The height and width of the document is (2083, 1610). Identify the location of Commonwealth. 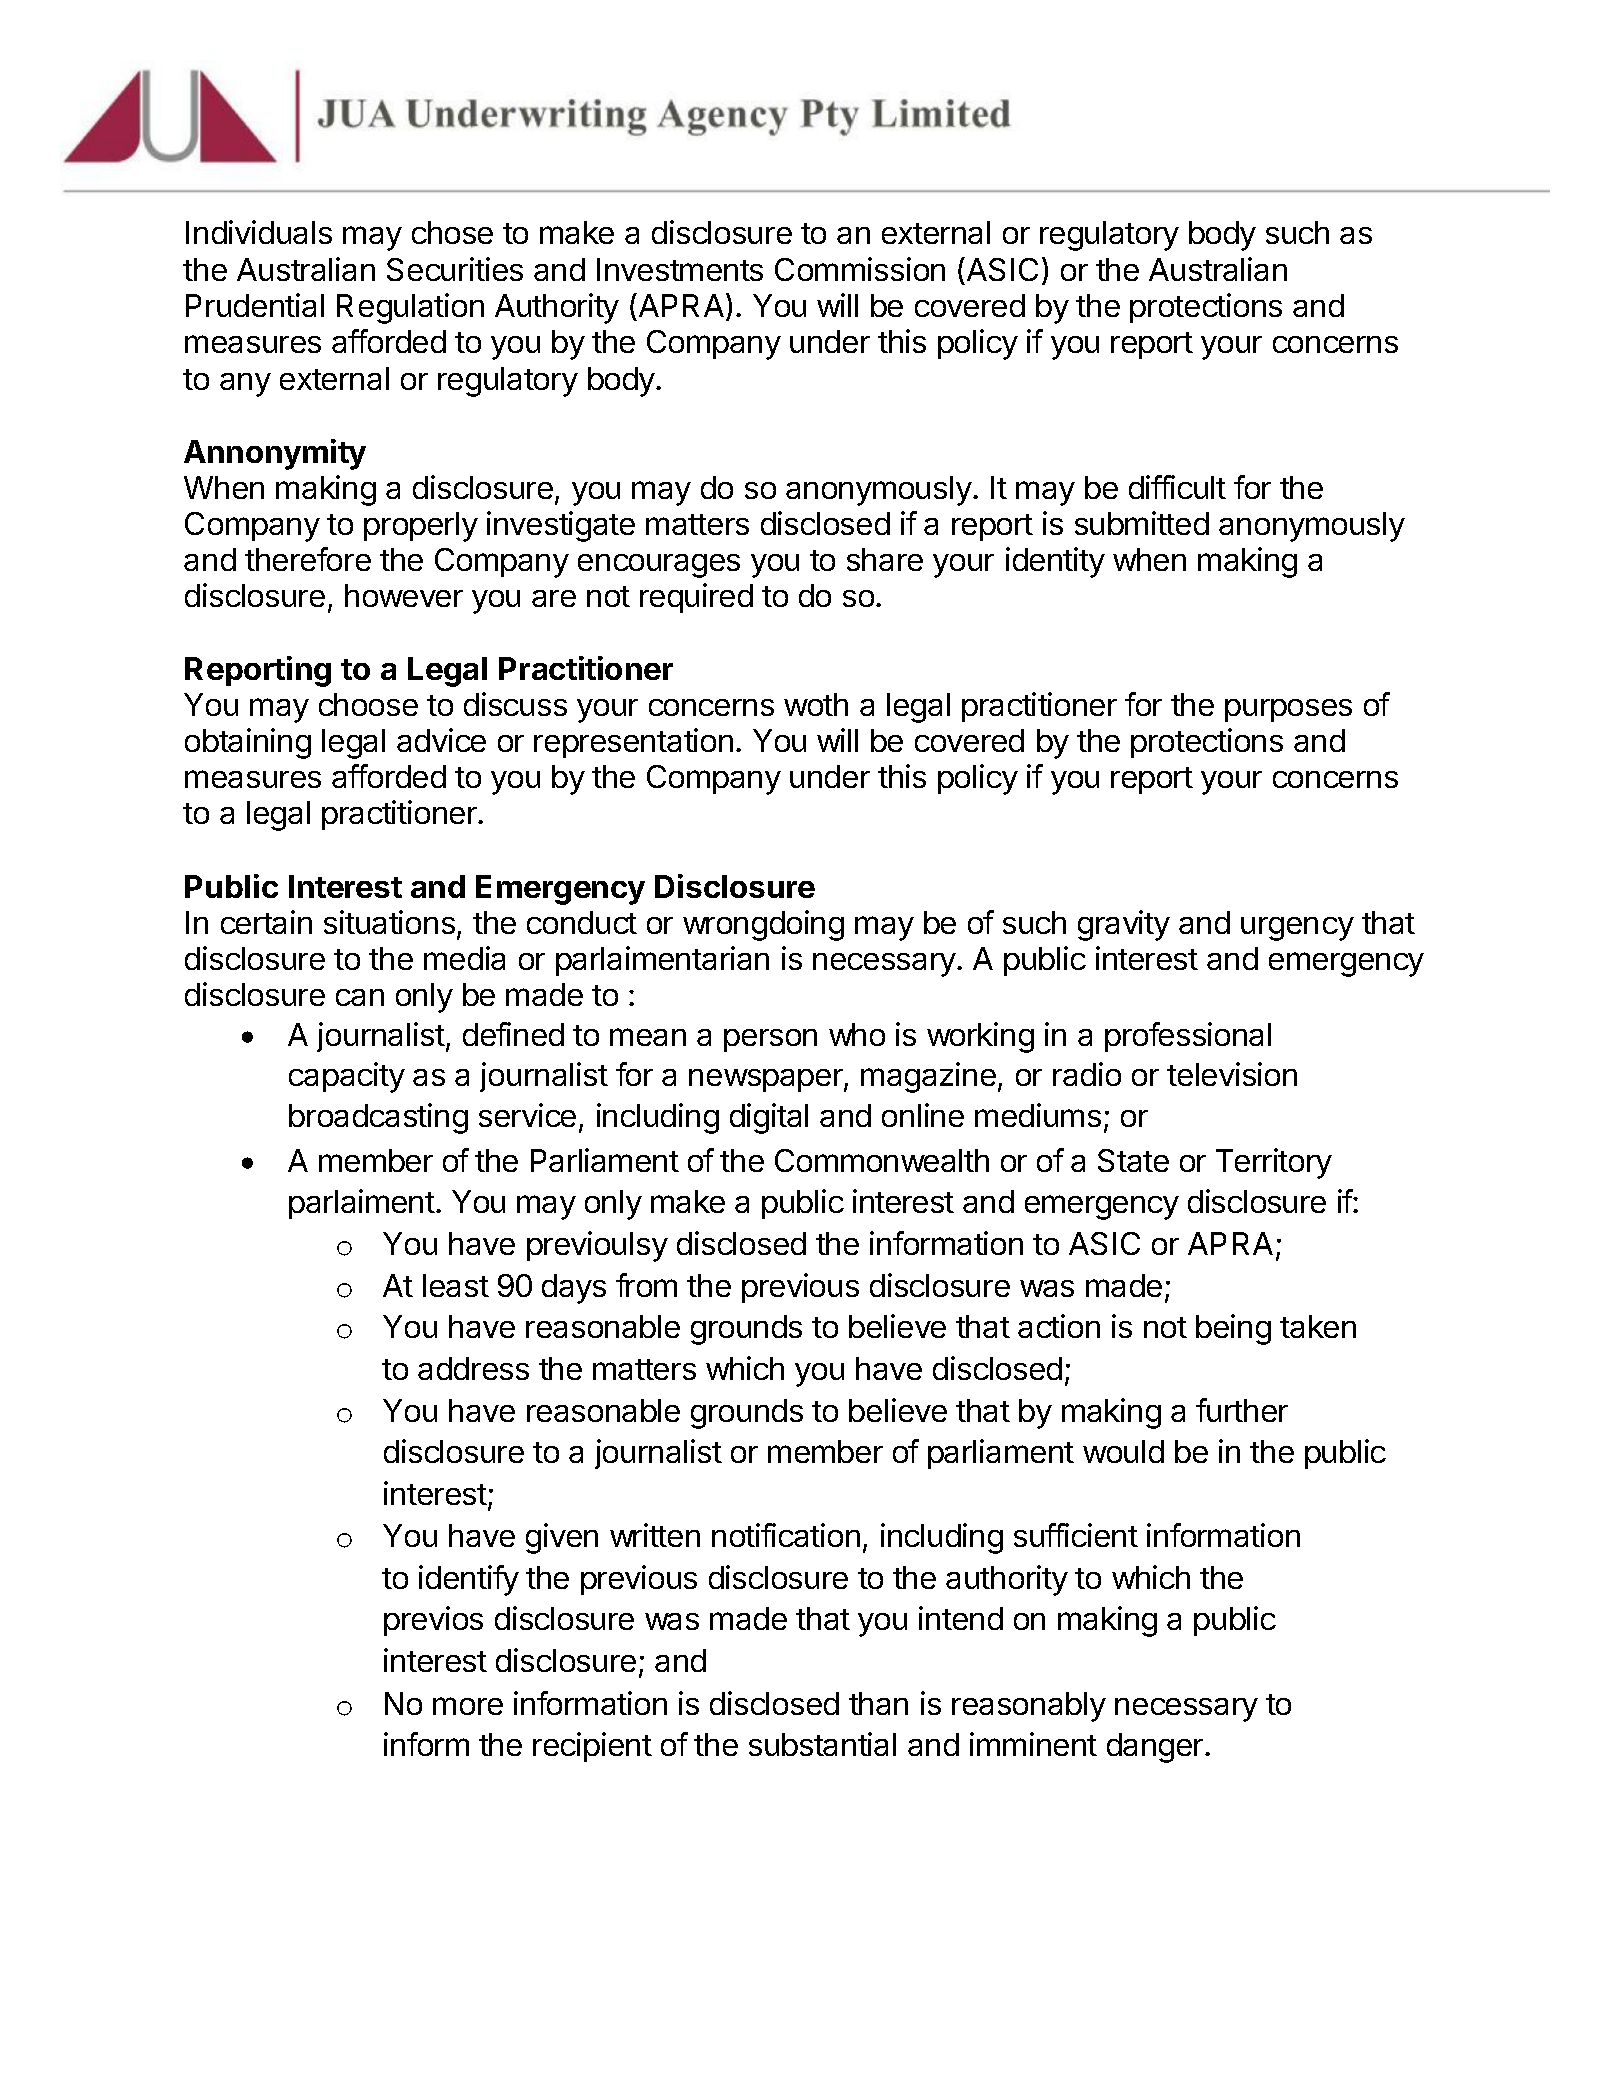
(882, 1160).
